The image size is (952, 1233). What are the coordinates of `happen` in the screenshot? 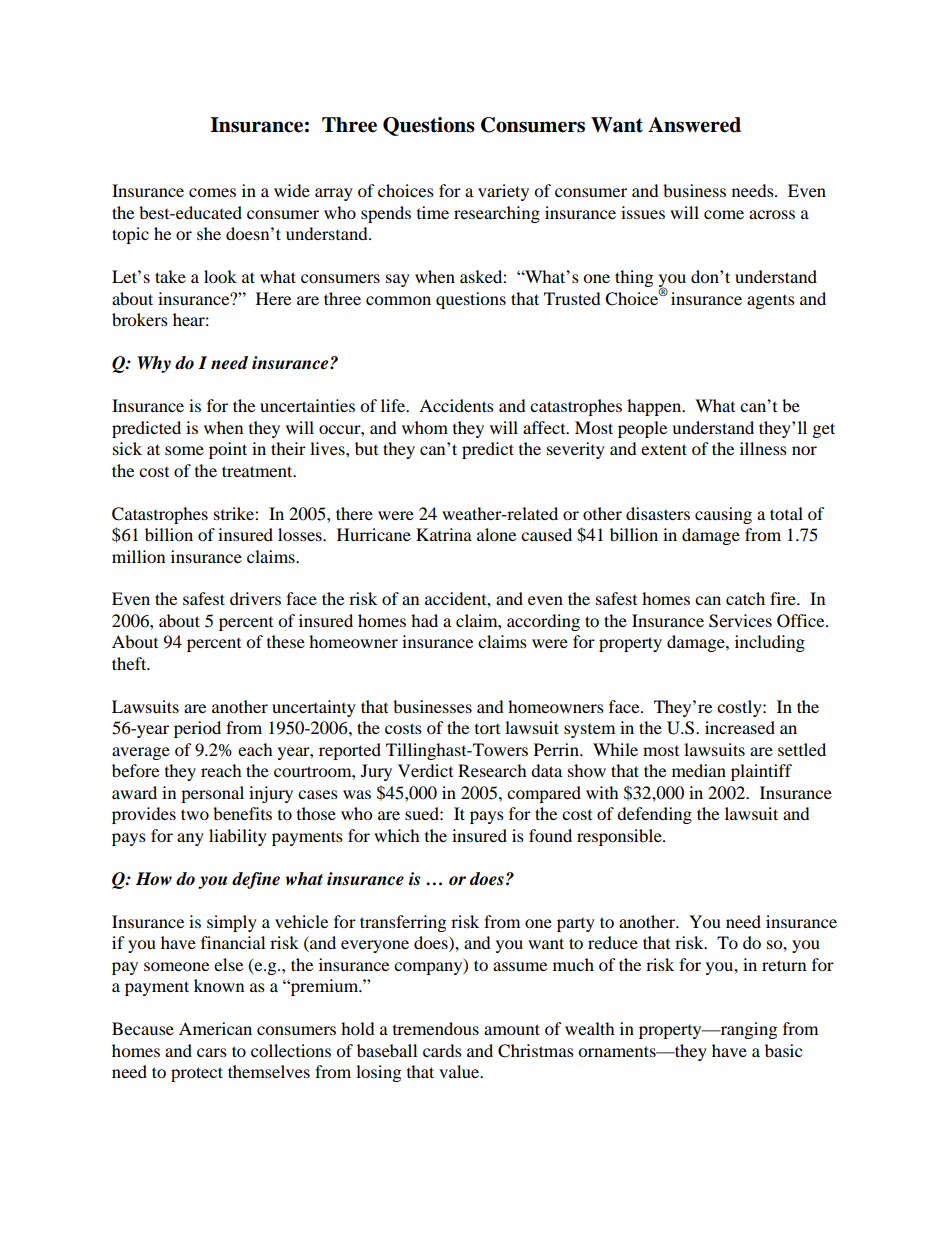 It's located at (655, 407).
